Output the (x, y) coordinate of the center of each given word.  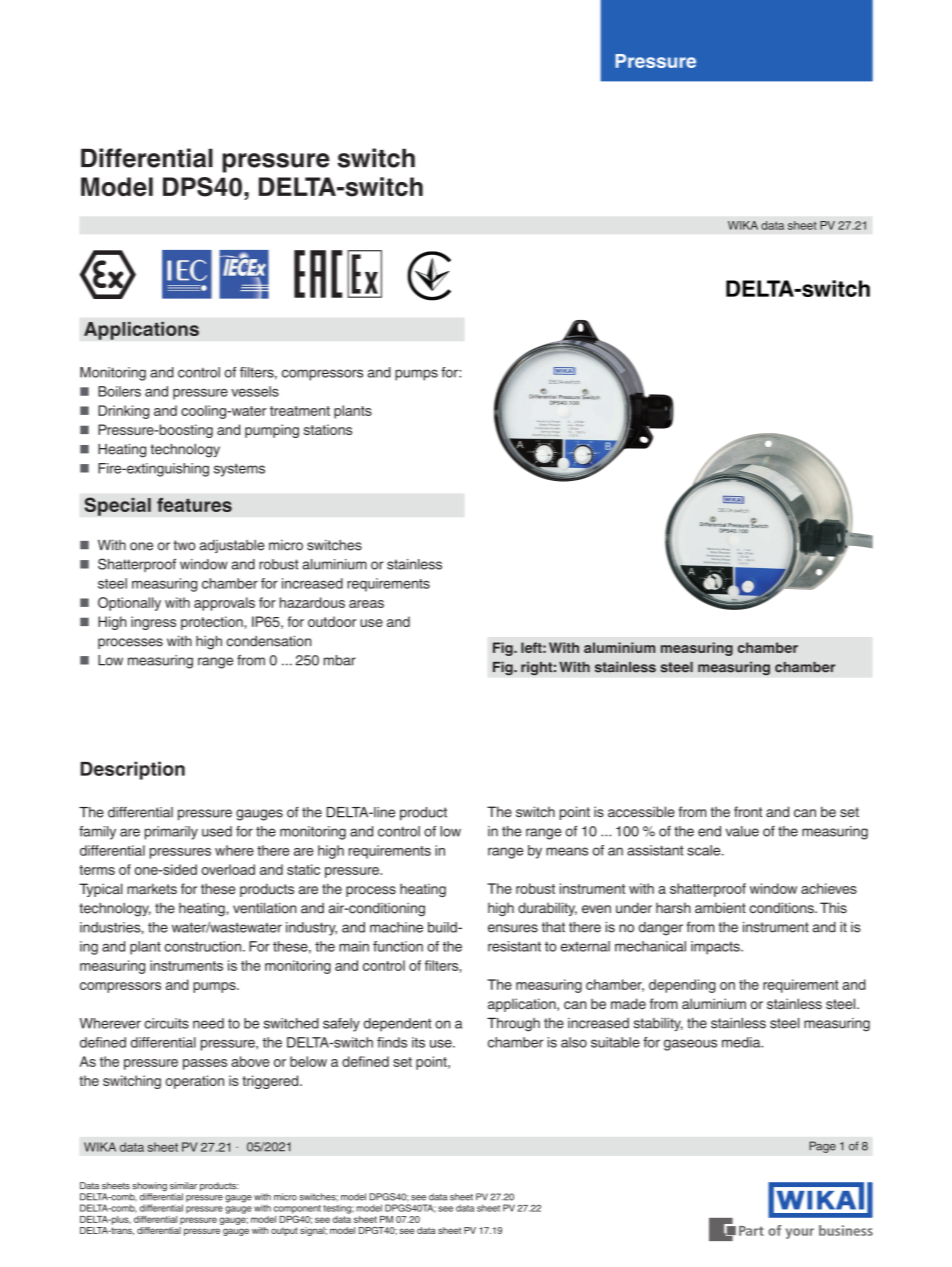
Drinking (123, 412)
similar (183, 1186)
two (185, 545)
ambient (720, 907)
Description (132, 770)
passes (205, 1064)
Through (513, 1025)
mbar (340, 660)
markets (152, 888)
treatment (300, 411)
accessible (641, 811)
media (742, 1042)
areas (366, 604)
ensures (513, 928)
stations (328, 429)
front (748, 811)
